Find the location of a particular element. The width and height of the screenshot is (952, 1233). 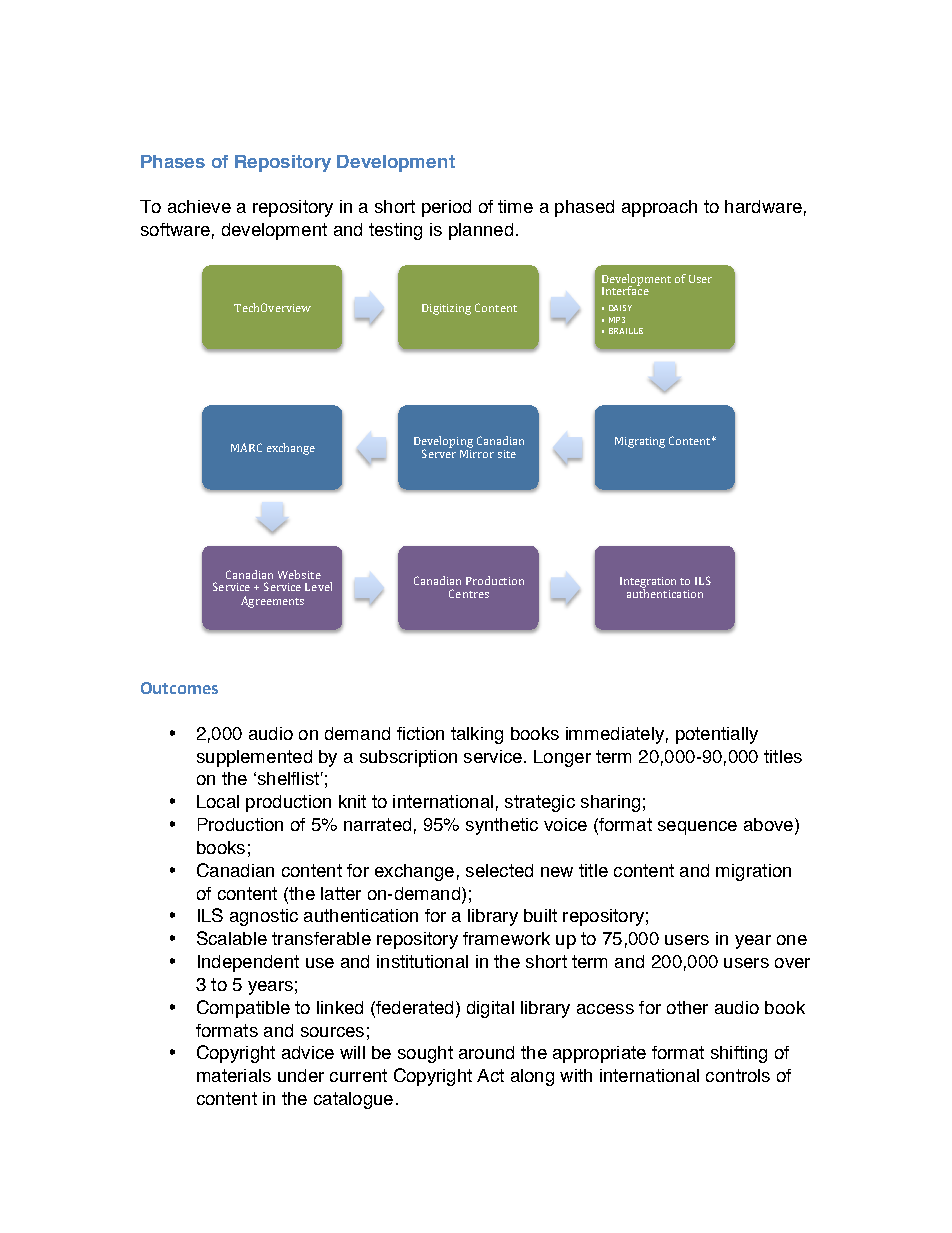

Outcomes is located at coordinates (179, 688).
